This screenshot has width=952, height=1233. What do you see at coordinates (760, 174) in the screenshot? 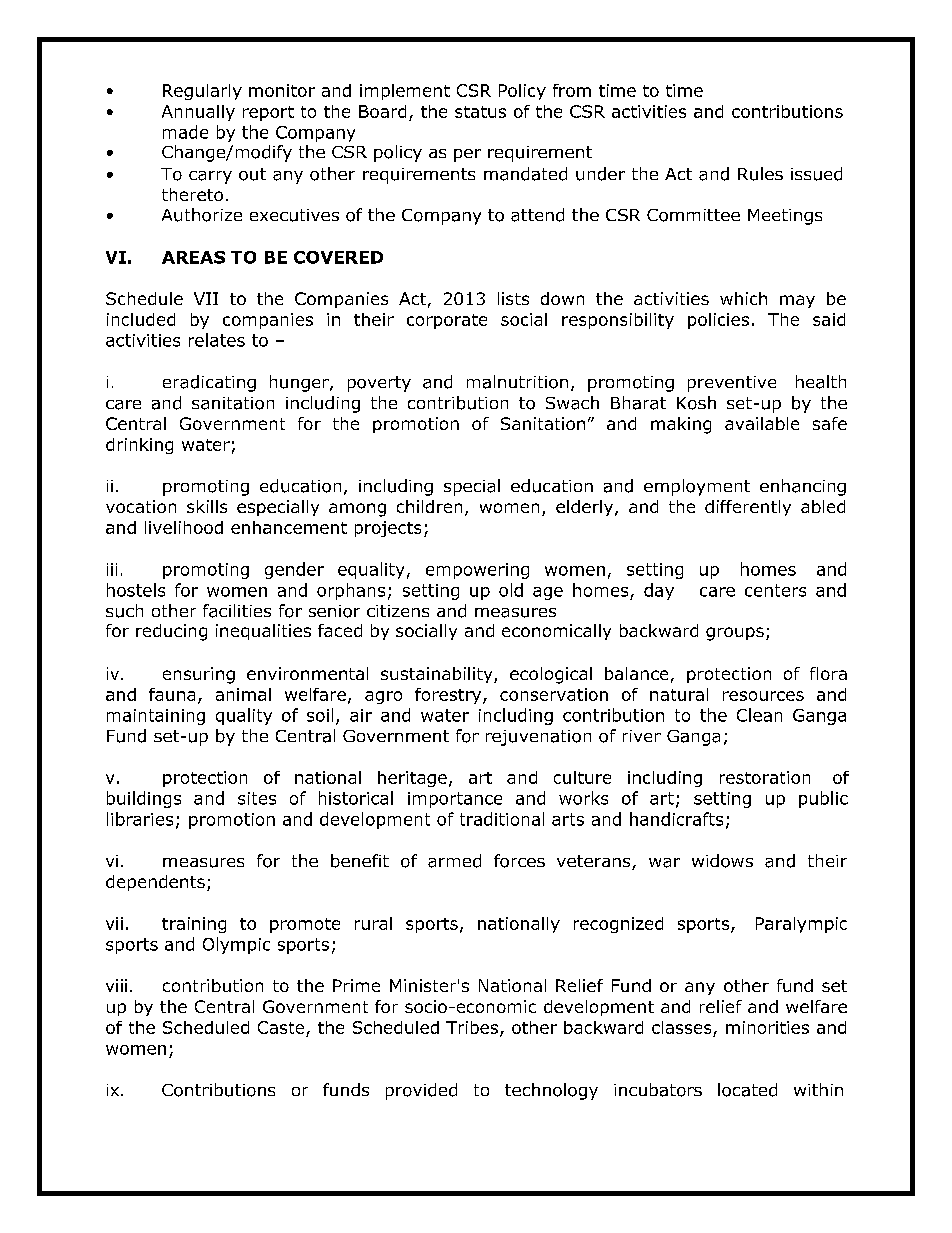
I see `Rules` at bounding box center [760, 174].
